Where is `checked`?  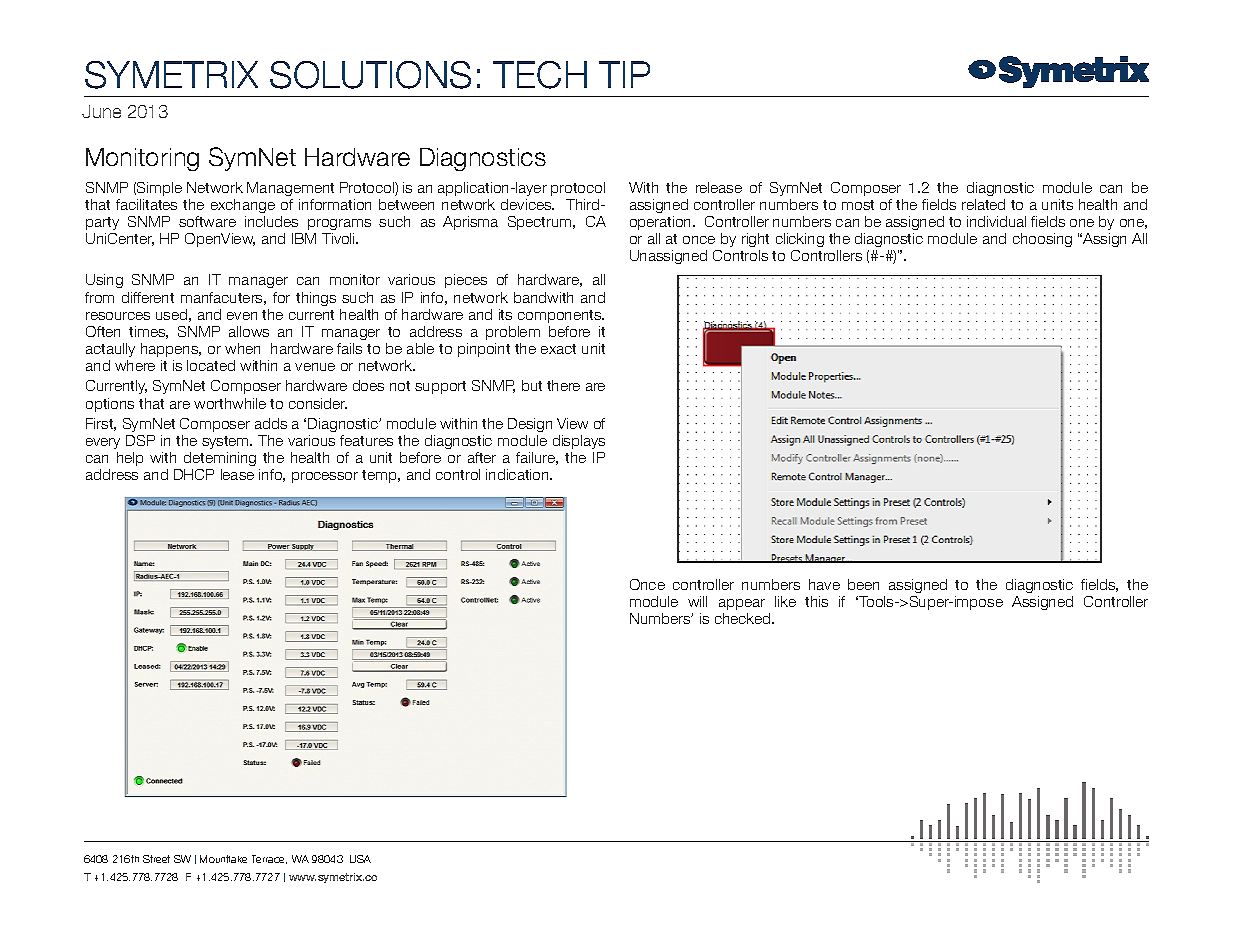
checked is located at coordinates (744, 618).
